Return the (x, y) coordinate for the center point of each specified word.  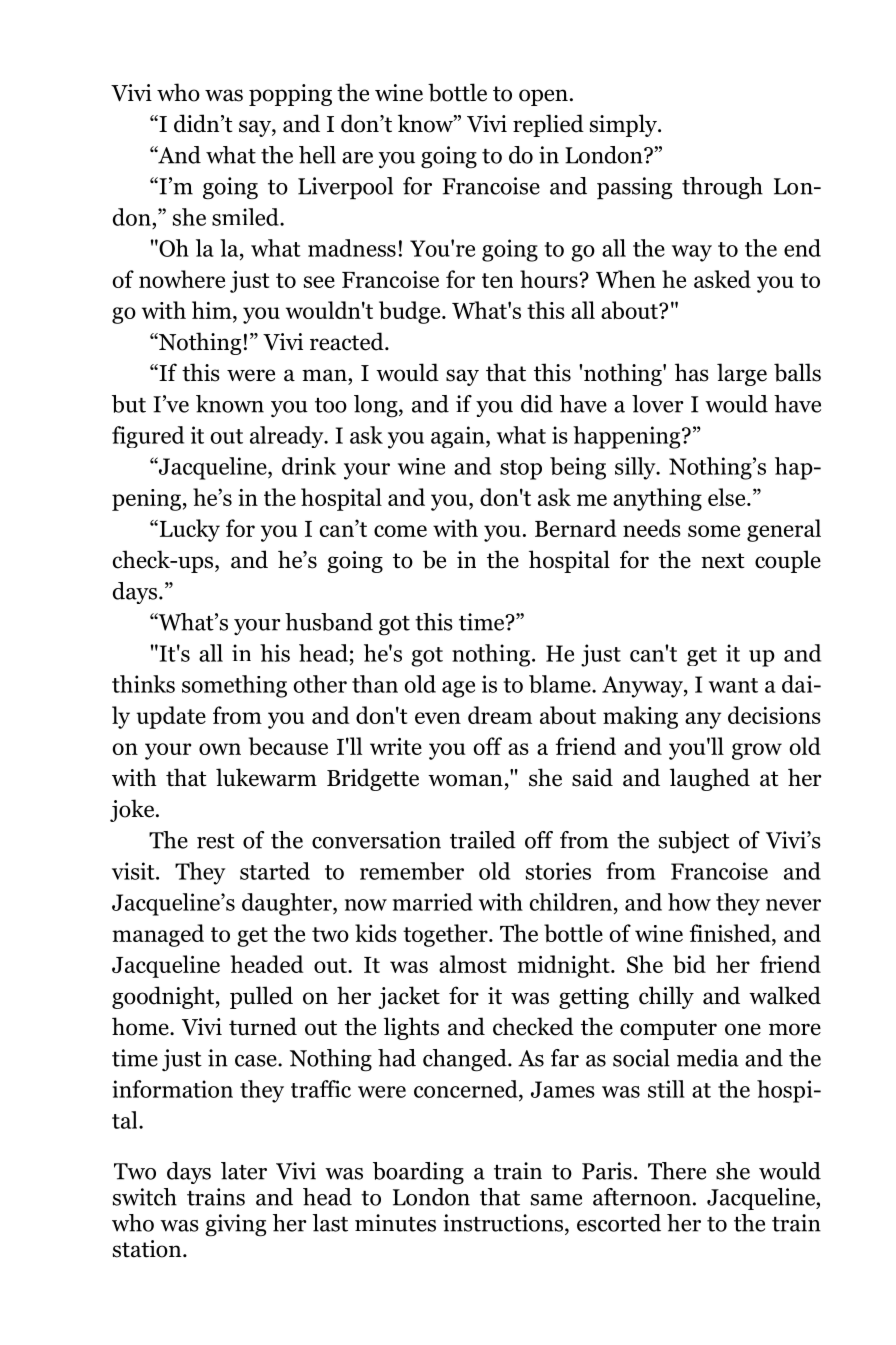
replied (548, 125)
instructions (503, 1223)
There (677, 1171)
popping (290, 95)
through (722, 188)
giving (235, 1225)
